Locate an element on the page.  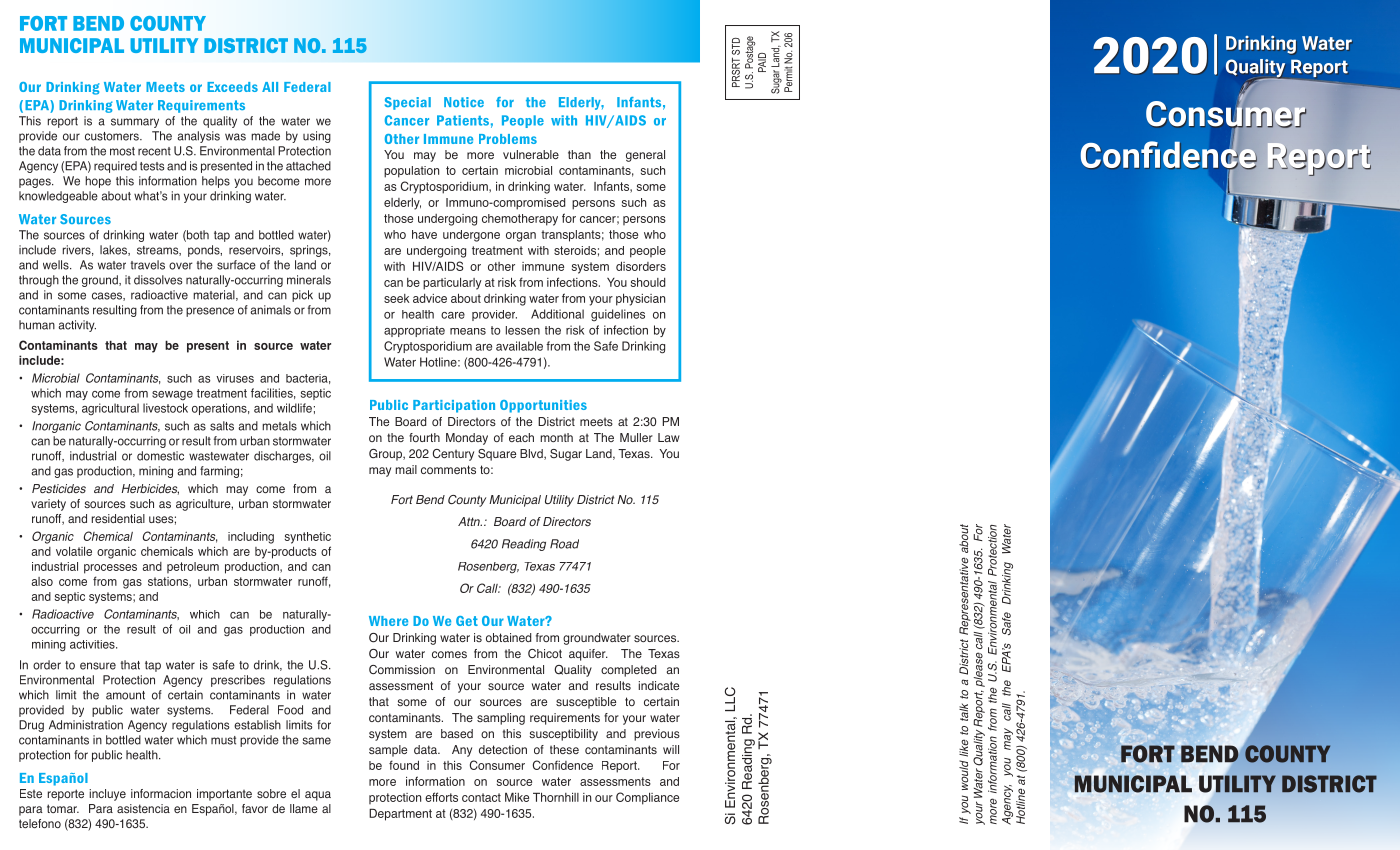
tomar is located at coordinates (63, 808).
